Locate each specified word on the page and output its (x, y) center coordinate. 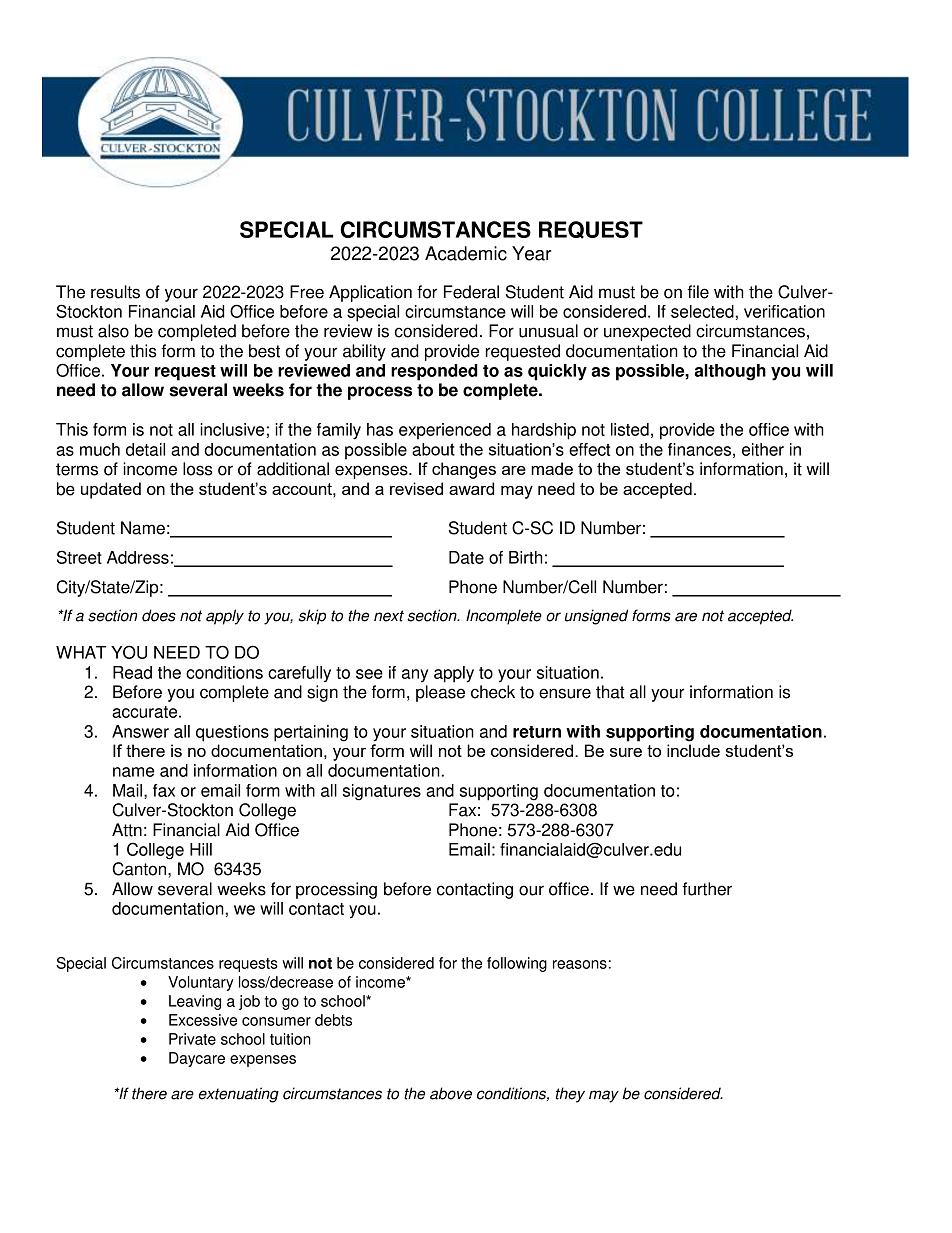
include (693, 750)
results (115, 292)
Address (138, 557)
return (537, 732)
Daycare (197, 1059)
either (763, 449)
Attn (127, 830)
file (698, 292)
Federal (471, 292)
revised (416, 488)
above (451, 1093)
